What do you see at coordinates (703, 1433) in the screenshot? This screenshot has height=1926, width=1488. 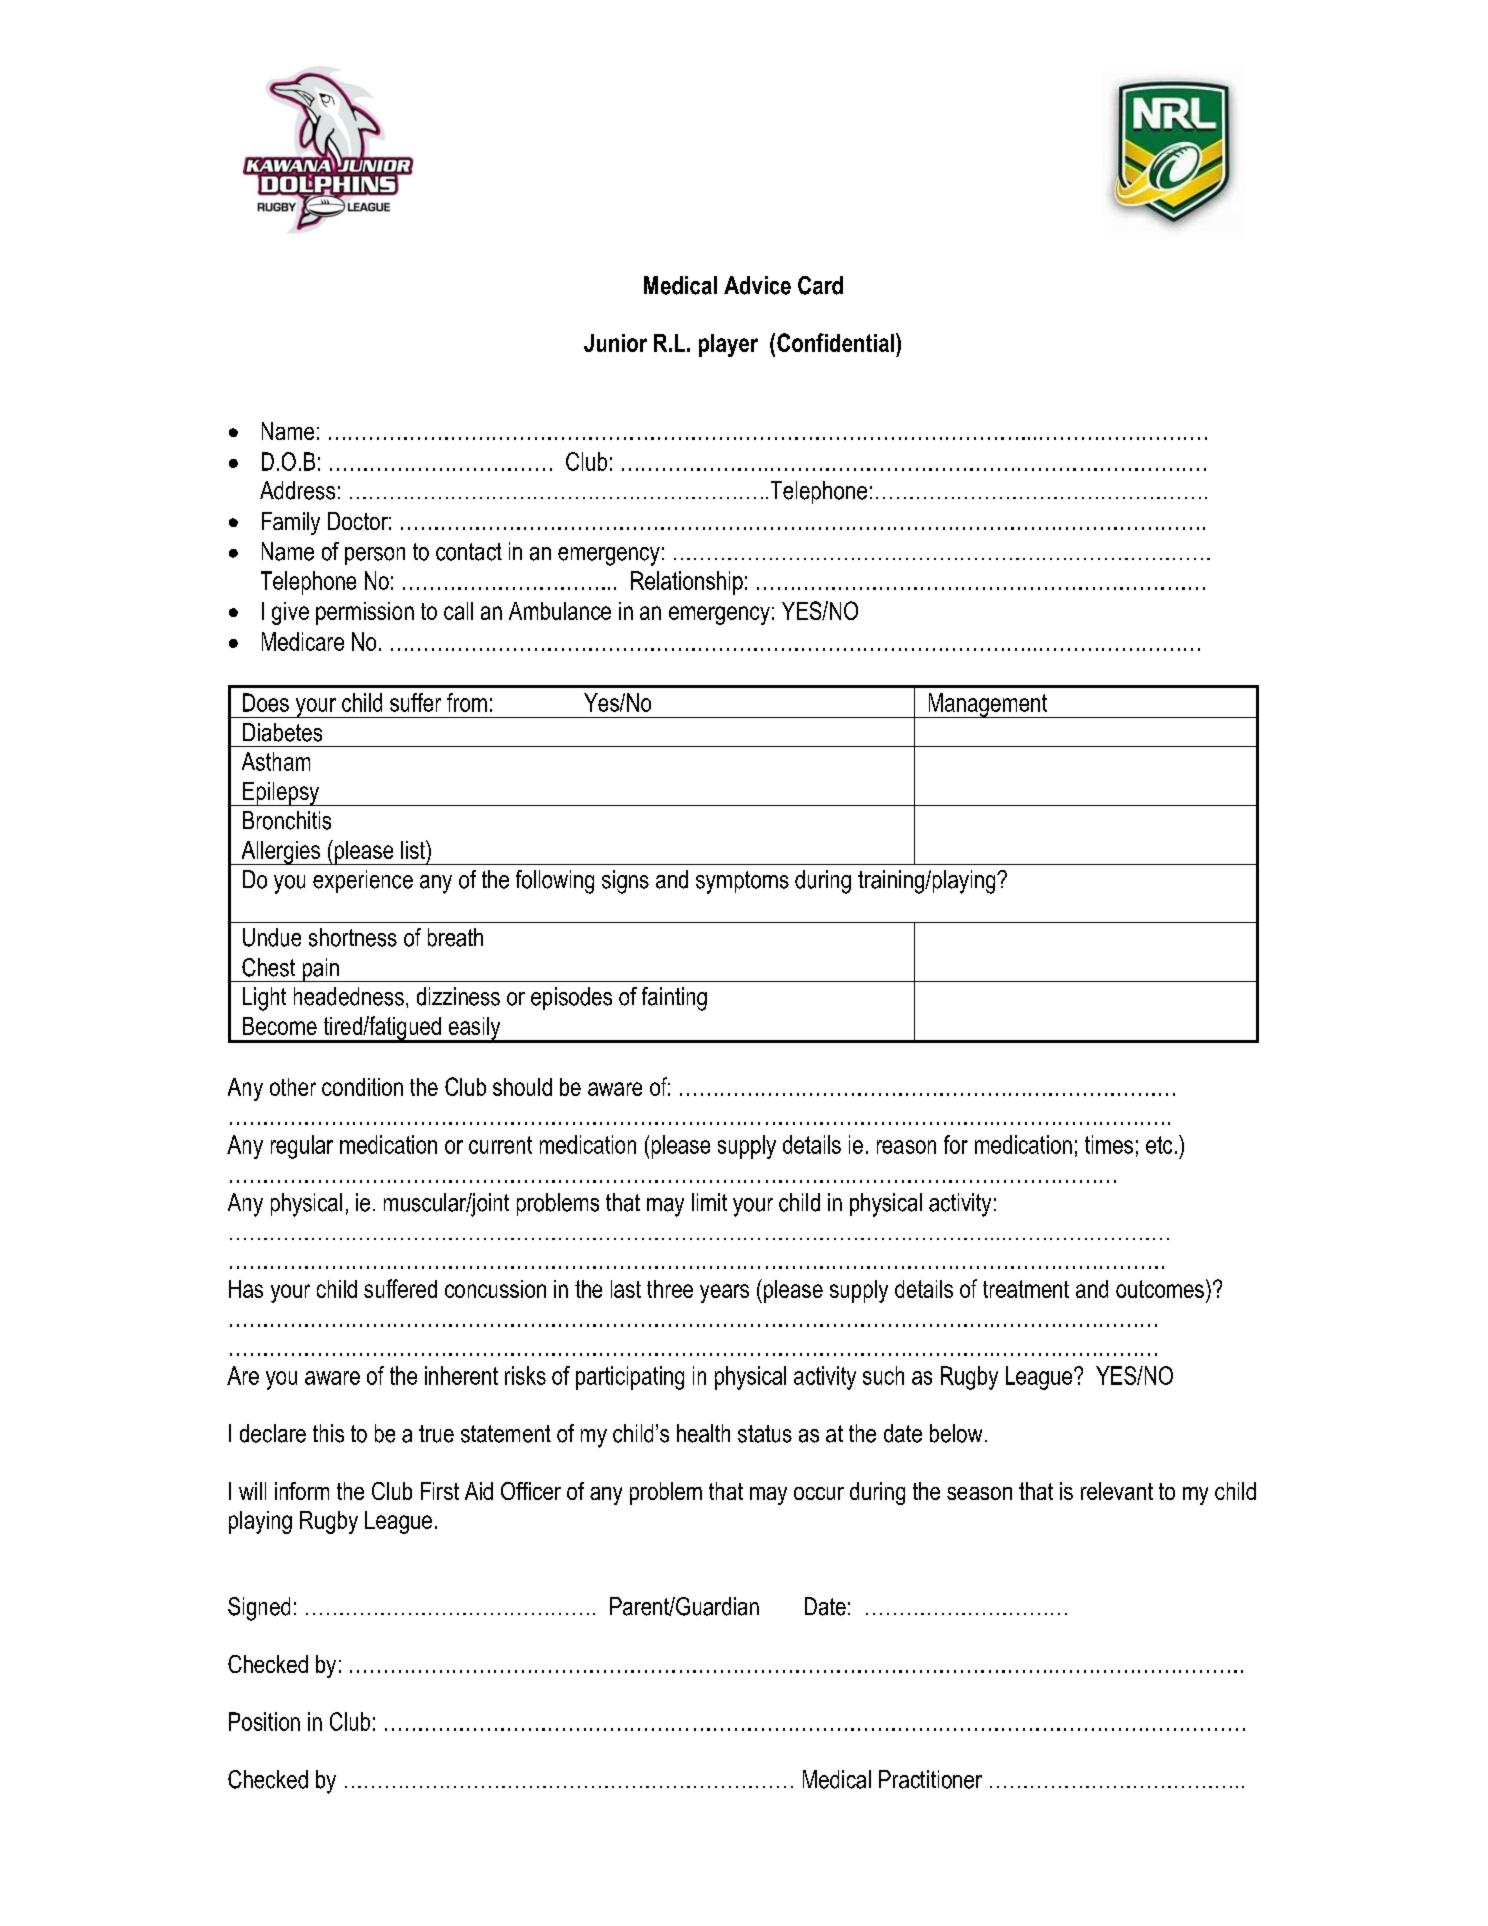 I see `health` at bounding box center [703, 1433].
